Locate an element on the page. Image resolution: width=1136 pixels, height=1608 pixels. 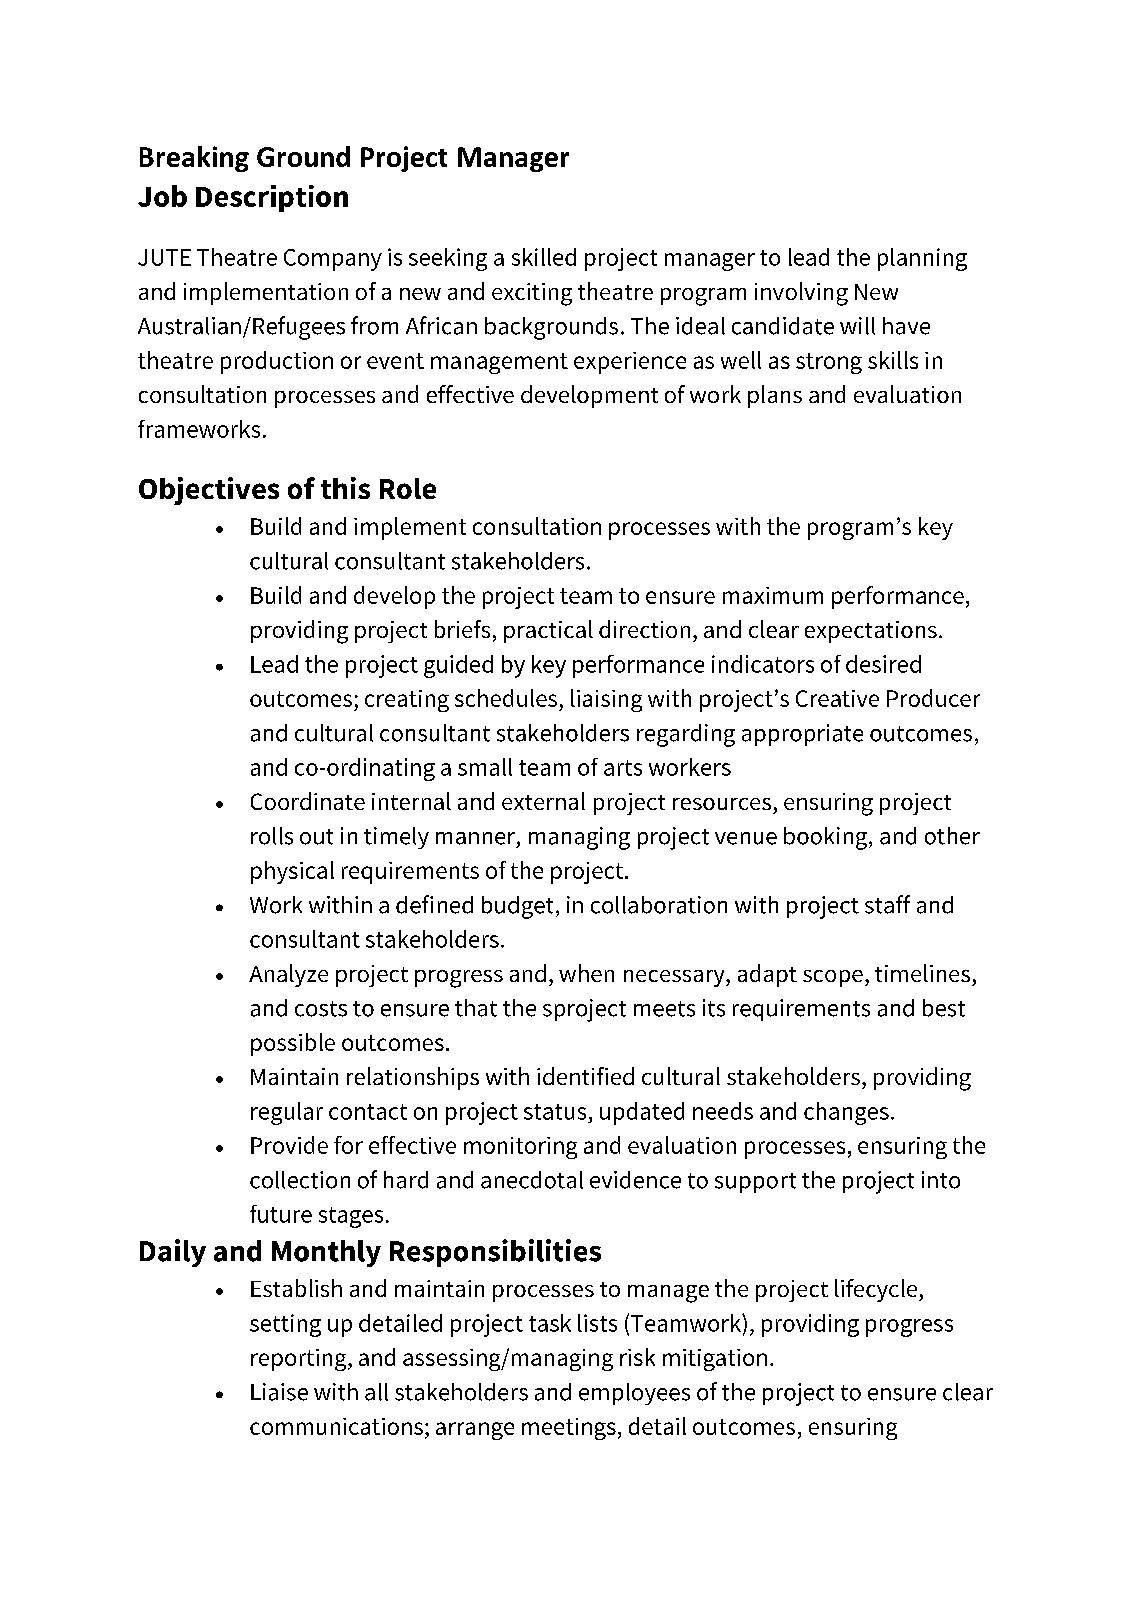
meetings is located at coordinates (569, 1429).
